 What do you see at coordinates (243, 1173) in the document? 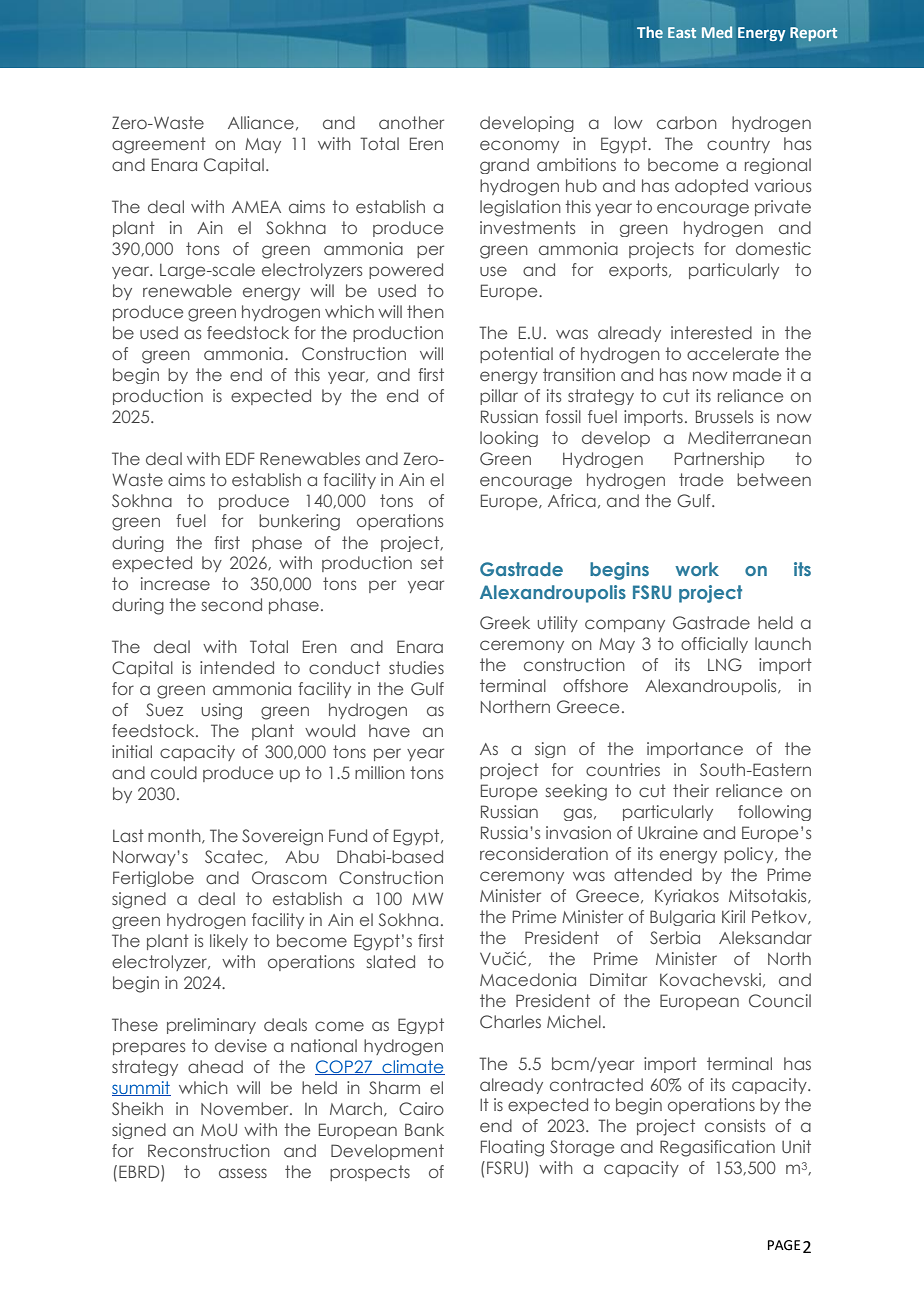
I see `assess` at bounding box center [243, 1173].
